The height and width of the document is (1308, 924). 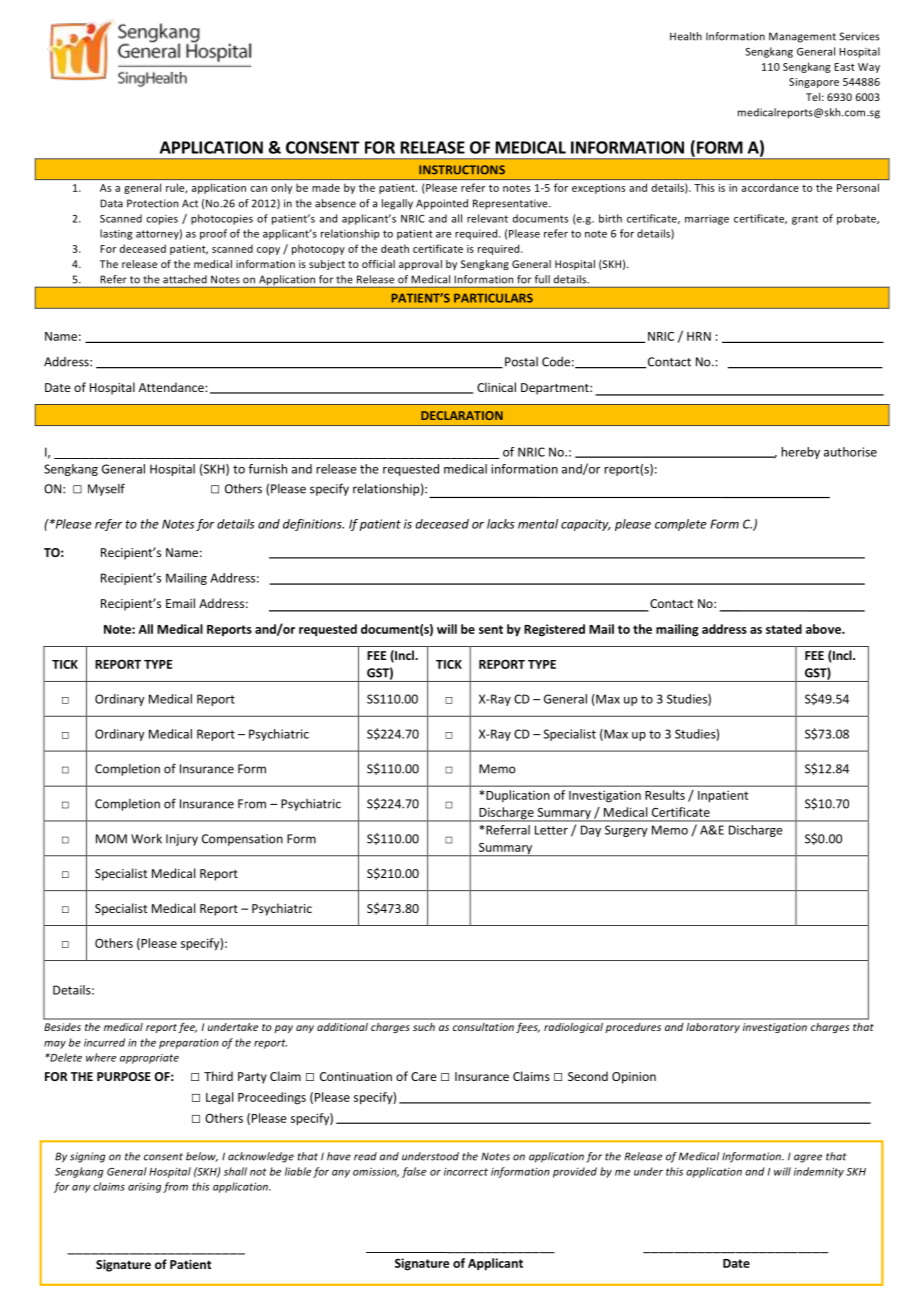 I want to click on stated, so click(x=784, y=629).
